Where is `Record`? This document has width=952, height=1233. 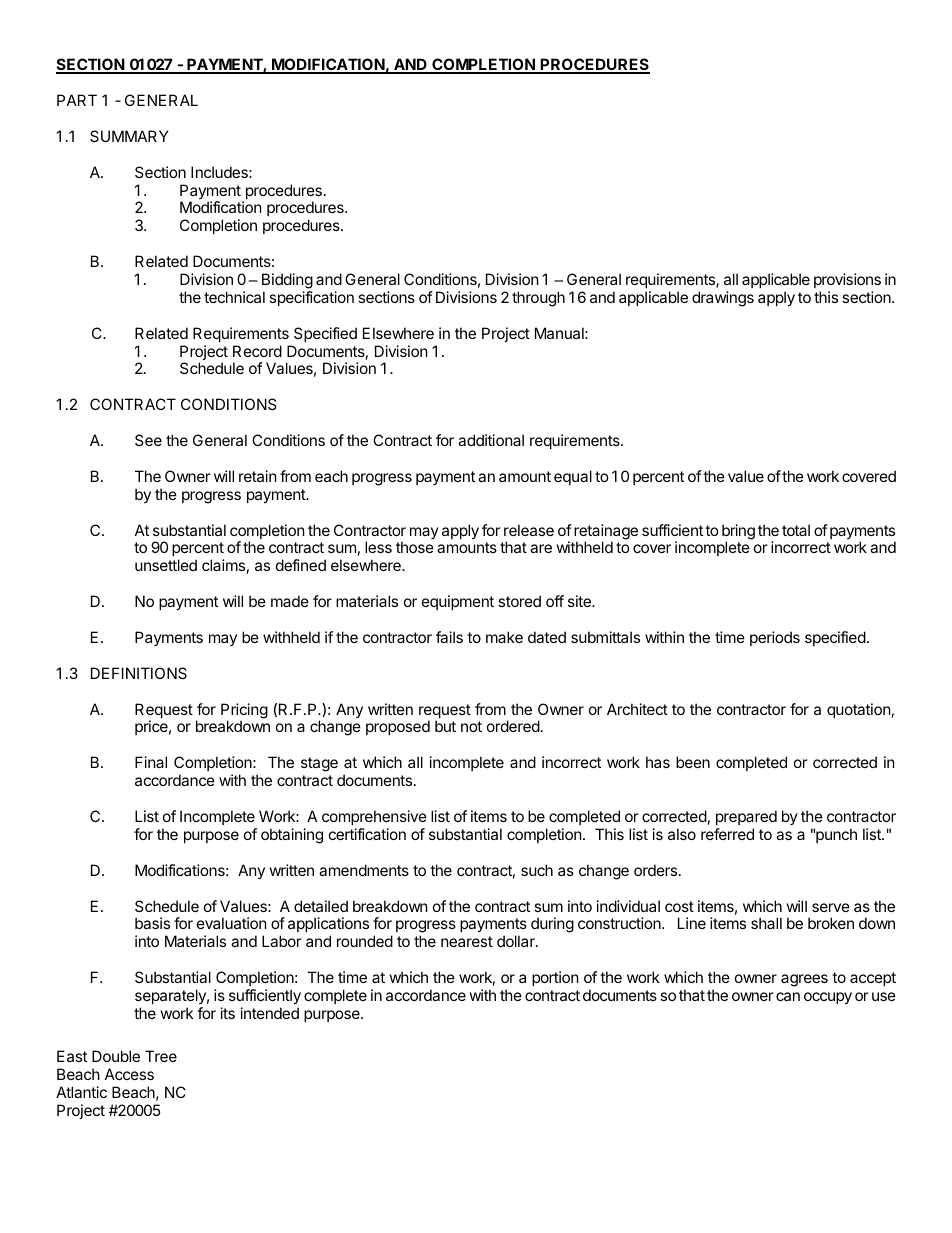 Record is located at coordinates (257, 351).
